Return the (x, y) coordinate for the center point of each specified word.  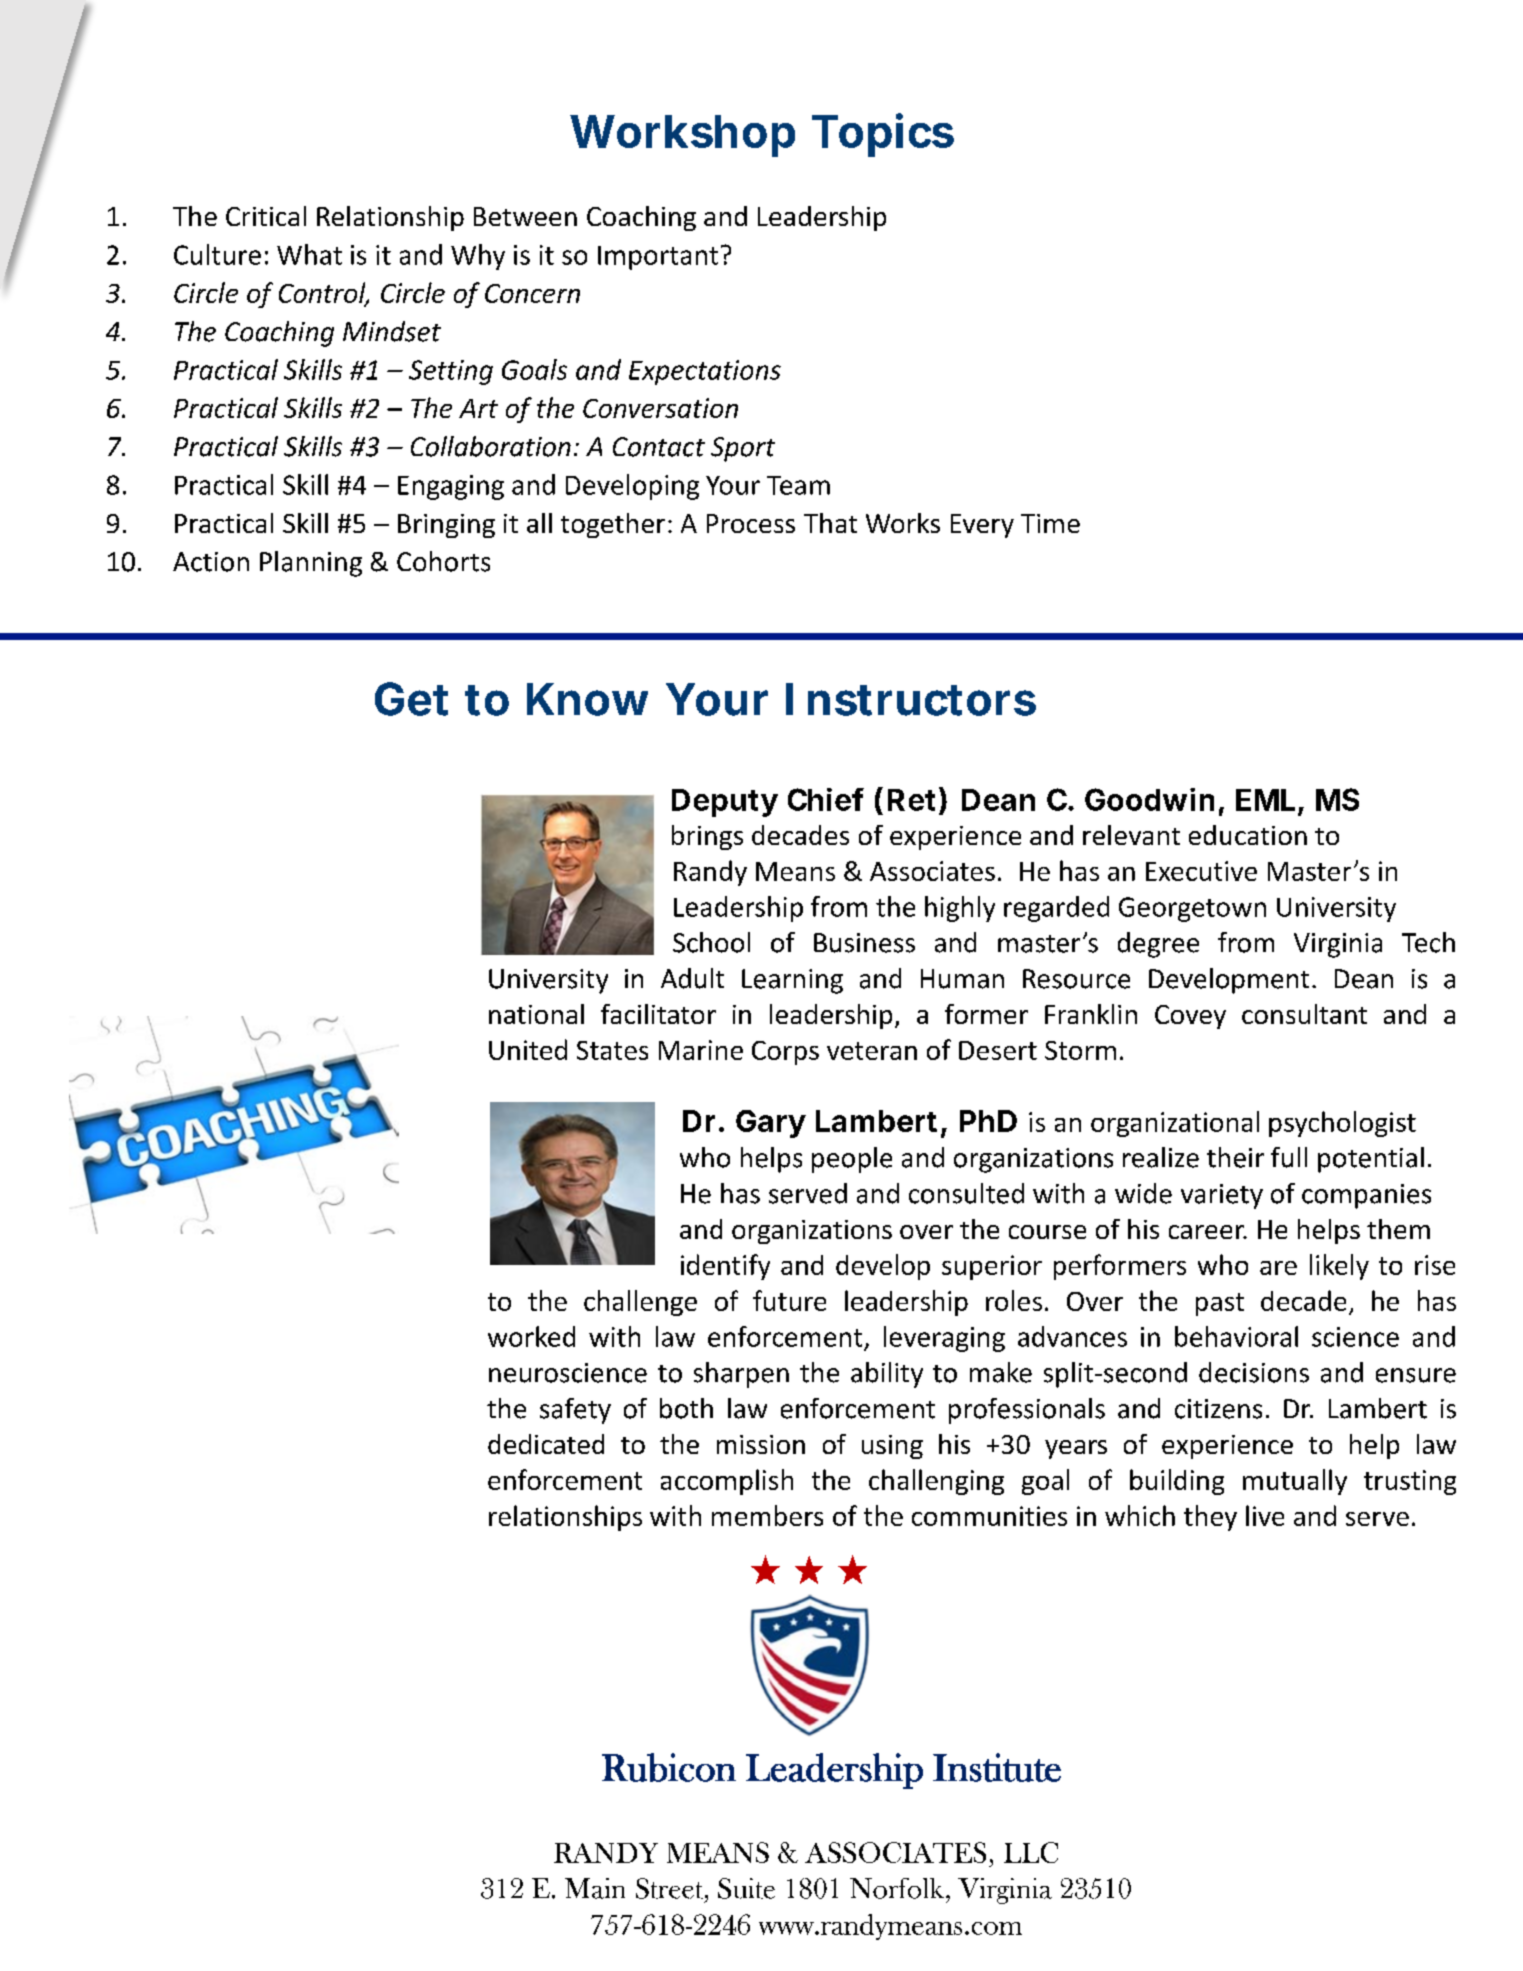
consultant (1304, 1014)
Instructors (911, 699)
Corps (785, 1053)
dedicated (546, 1444)
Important (658, 258)
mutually (1295, 1482)
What (309, 254)
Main (595, 1888)
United (528, 1049)
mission (761, 1444)
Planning (311, 564)
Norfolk (898, 1888)
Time (1050, 523)
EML (1265, 800)
